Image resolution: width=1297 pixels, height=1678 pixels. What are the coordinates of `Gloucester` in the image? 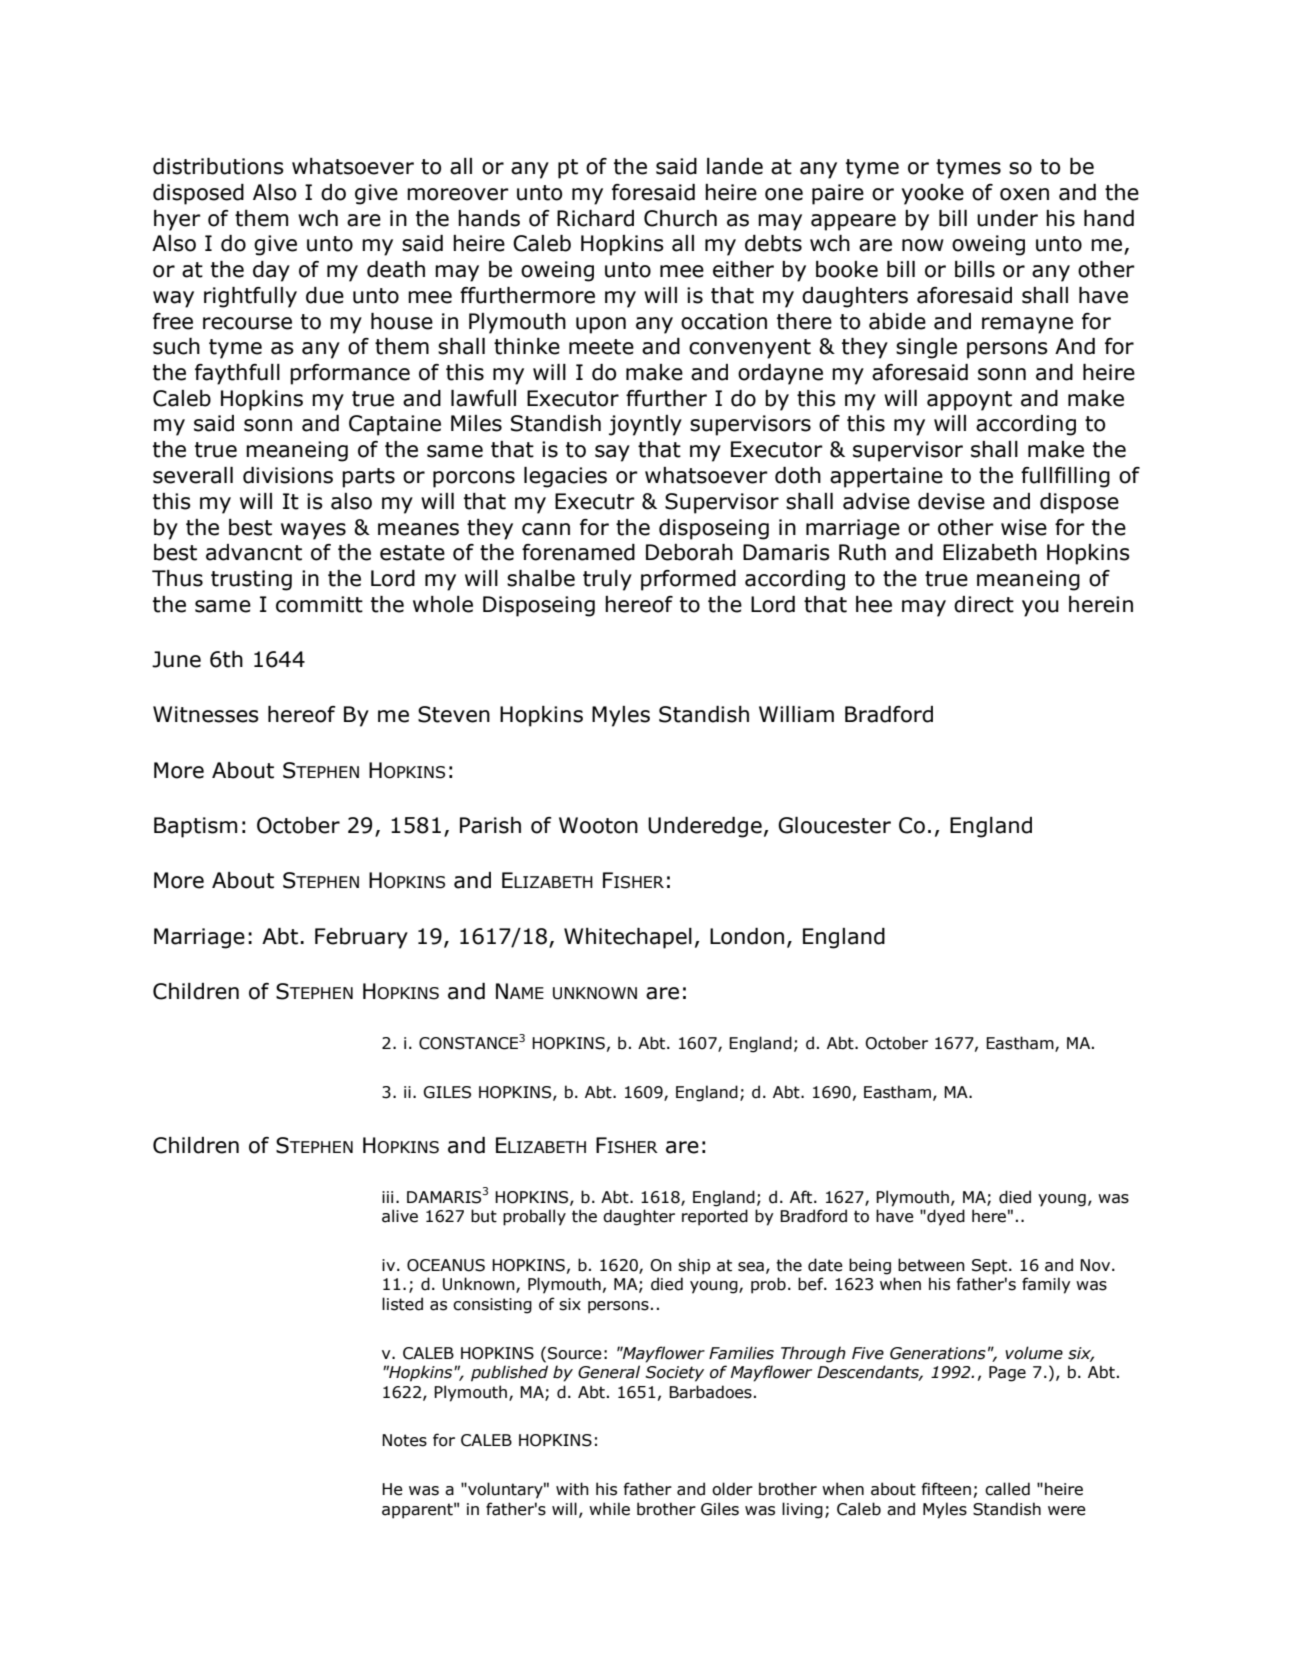 It's located at (834, 825).
